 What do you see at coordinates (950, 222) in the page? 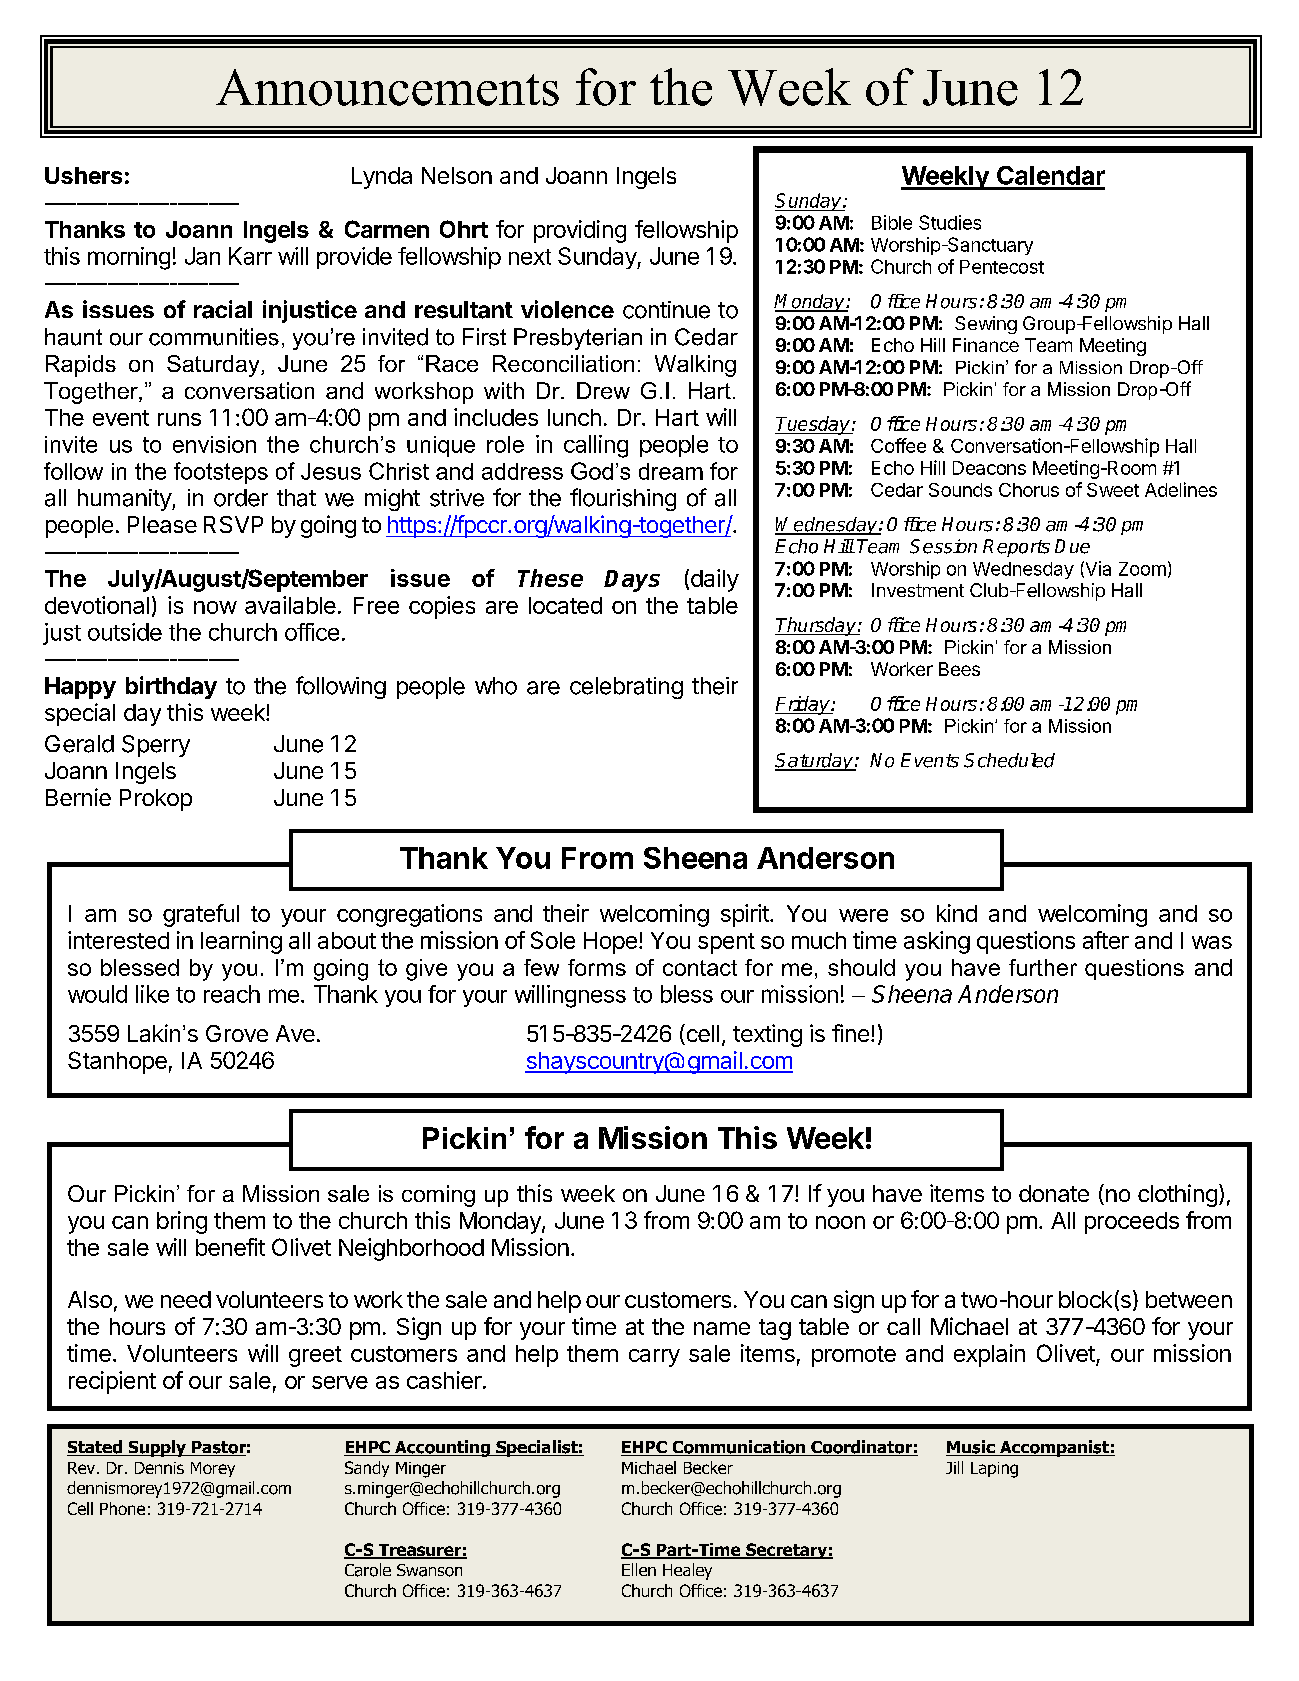
I see `Studies` at bounding box center [950, 222].
